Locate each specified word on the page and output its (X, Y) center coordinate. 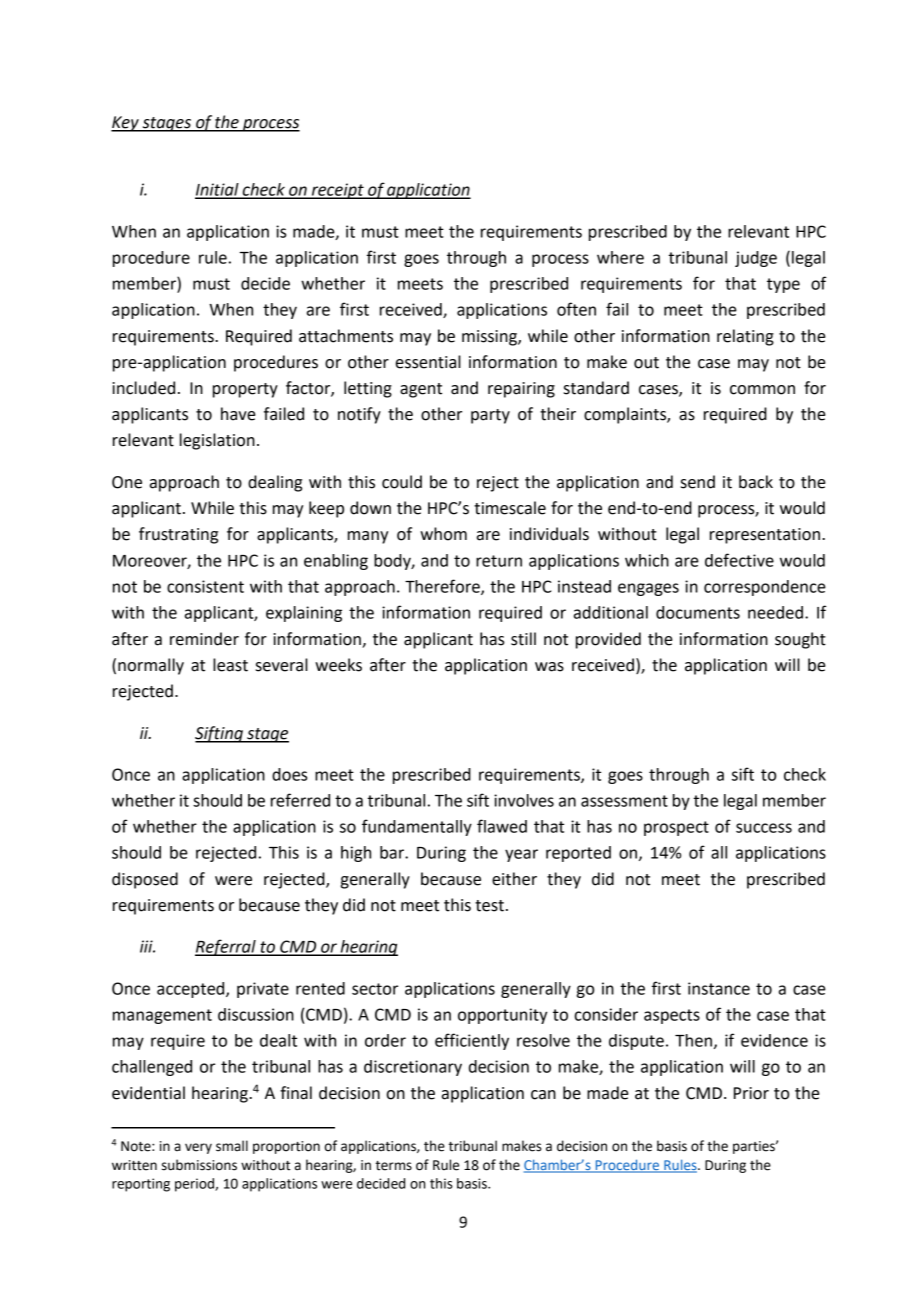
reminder (204, 639)
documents (698, 612)
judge (756, 259)
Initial (218, 190)
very (198, 1148)
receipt (338, 191)
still (523, 639)
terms (394, 1166)
